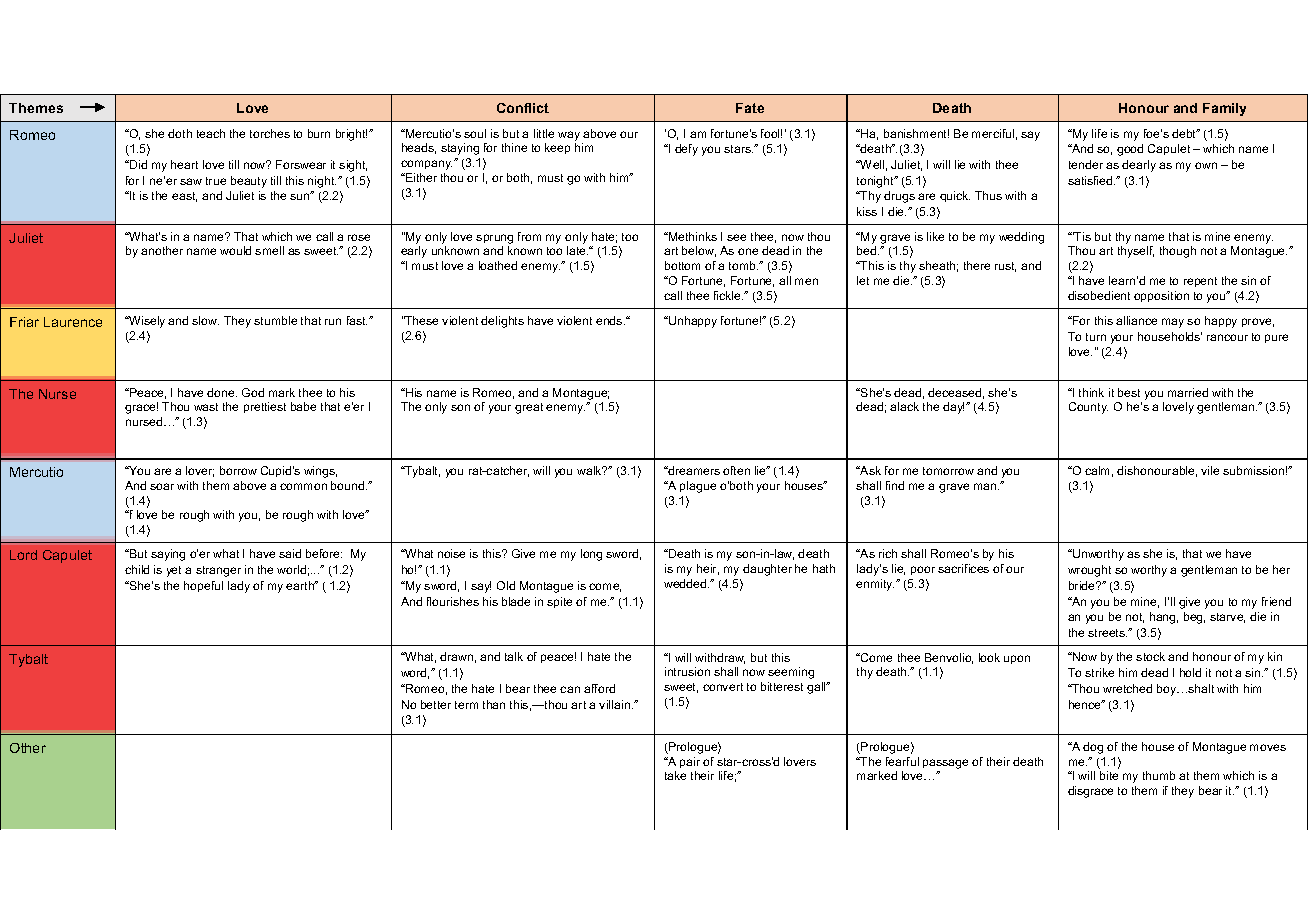 This screenshot has width=1308, height=924. Describe the element at coordinates (1185, 133) in the screenshot. I see `debt` at that location.
